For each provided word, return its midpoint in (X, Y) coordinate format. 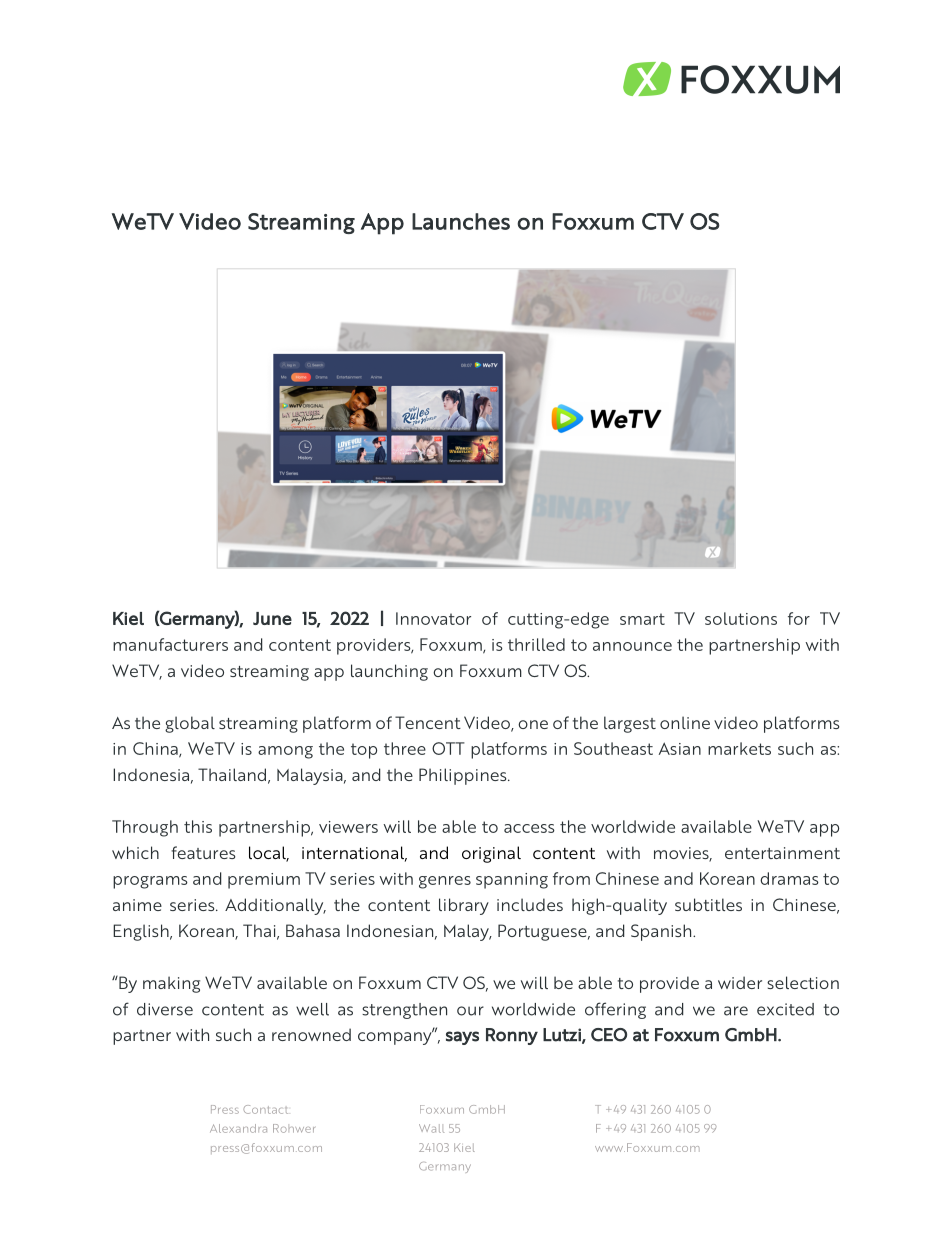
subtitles (708, 904)
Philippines (464, 776)
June (272, 618)
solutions (741, 618)
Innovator (433, 618)
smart (642, 619)
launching (389, 672)
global (190, 724)
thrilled (536, 644)
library (464, 906)
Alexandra (238, 1128)
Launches (461, 221)
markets (739, 748)
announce (632, 646)
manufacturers (170, 644)
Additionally (275, 906)
